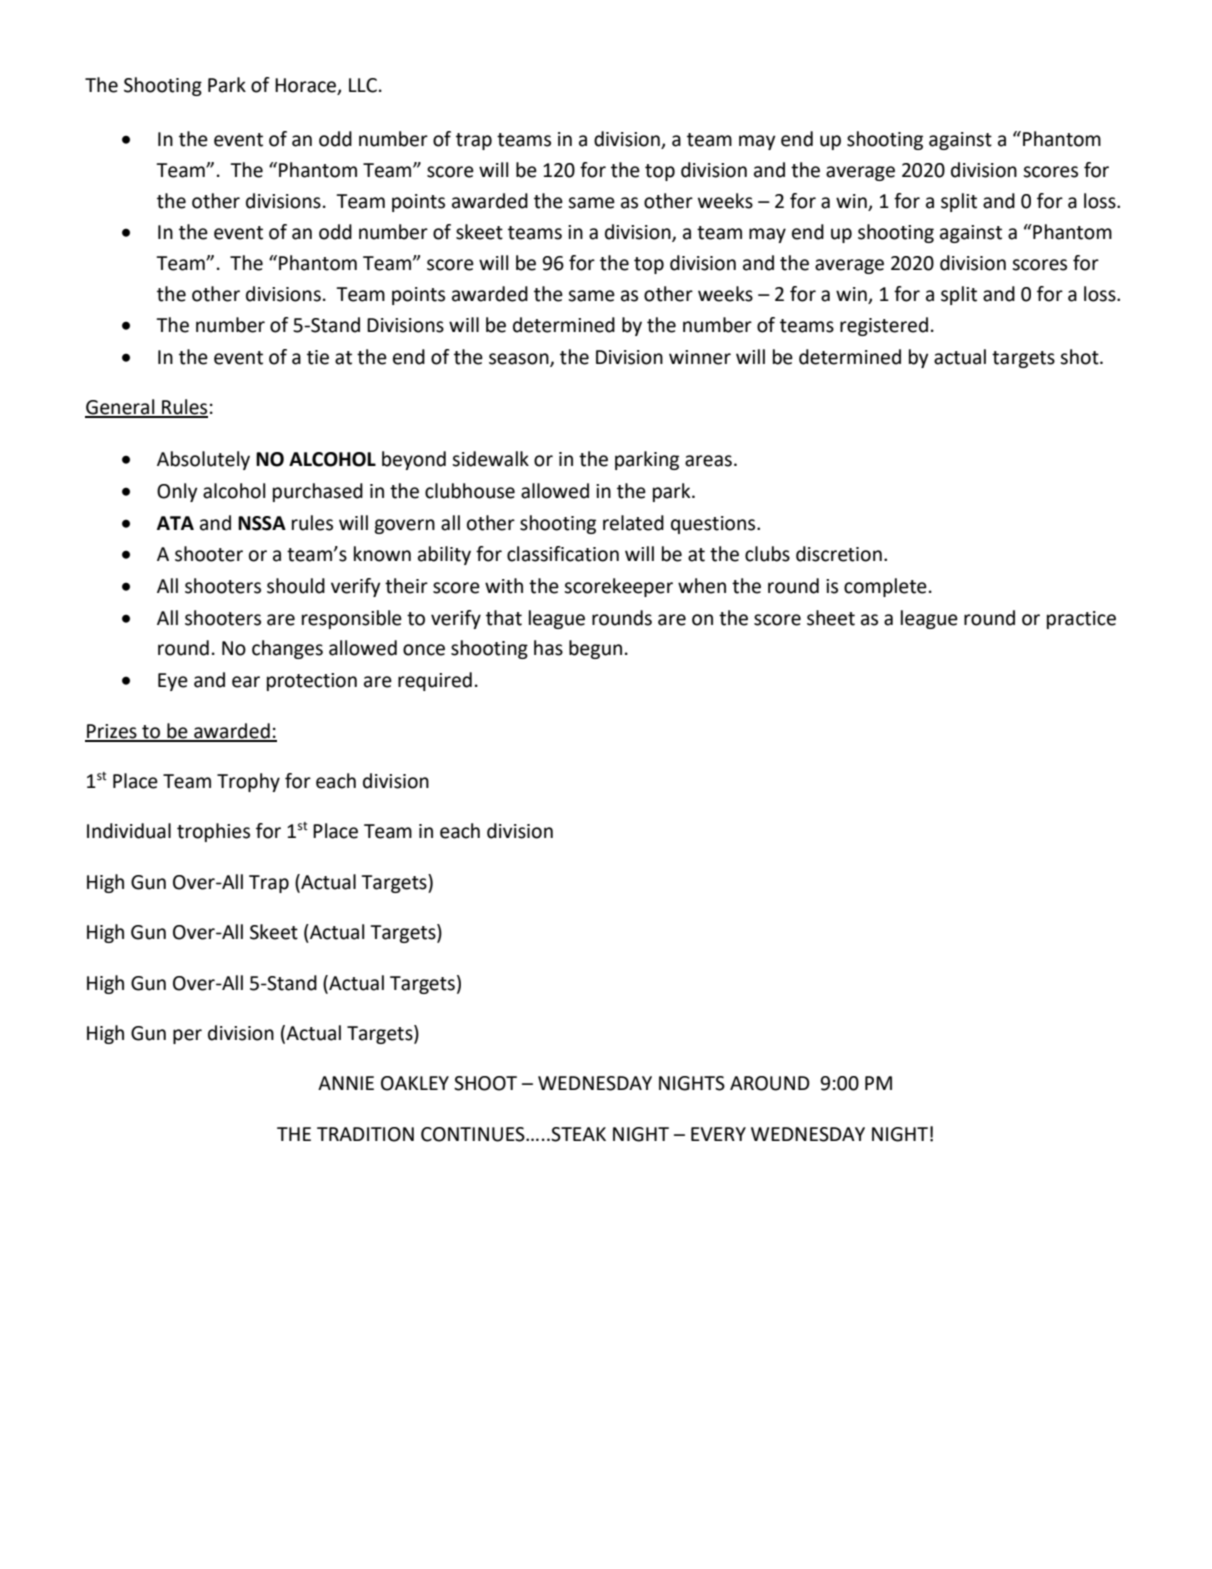 This page has height=1569, width=1212. I want to click on complete, so click(885, 587).
